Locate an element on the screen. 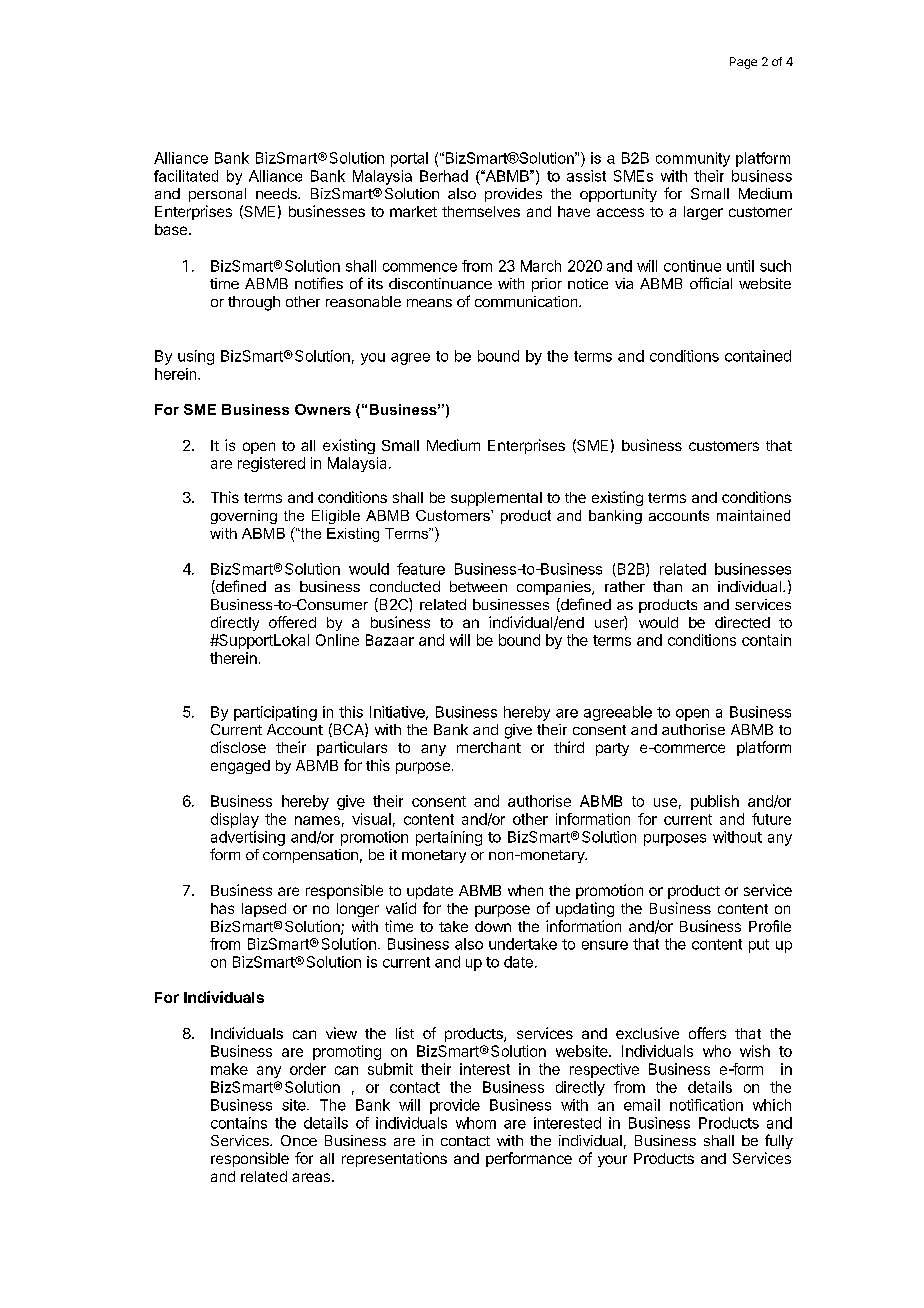  notification is located at coordinates (706, 1105).
